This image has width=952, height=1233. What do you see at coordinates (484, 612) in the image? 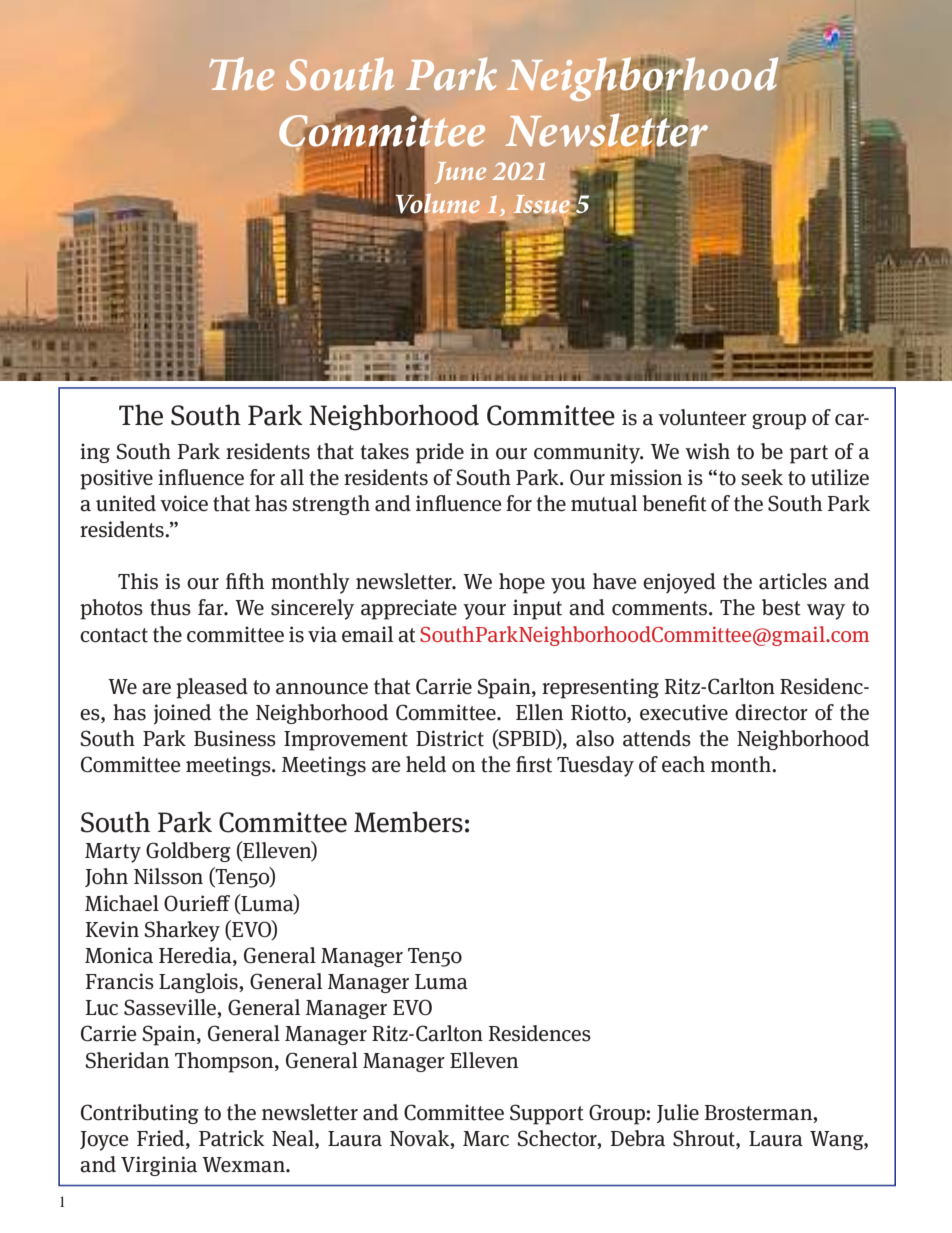
I see `your` at bounding box center [484, 612].
